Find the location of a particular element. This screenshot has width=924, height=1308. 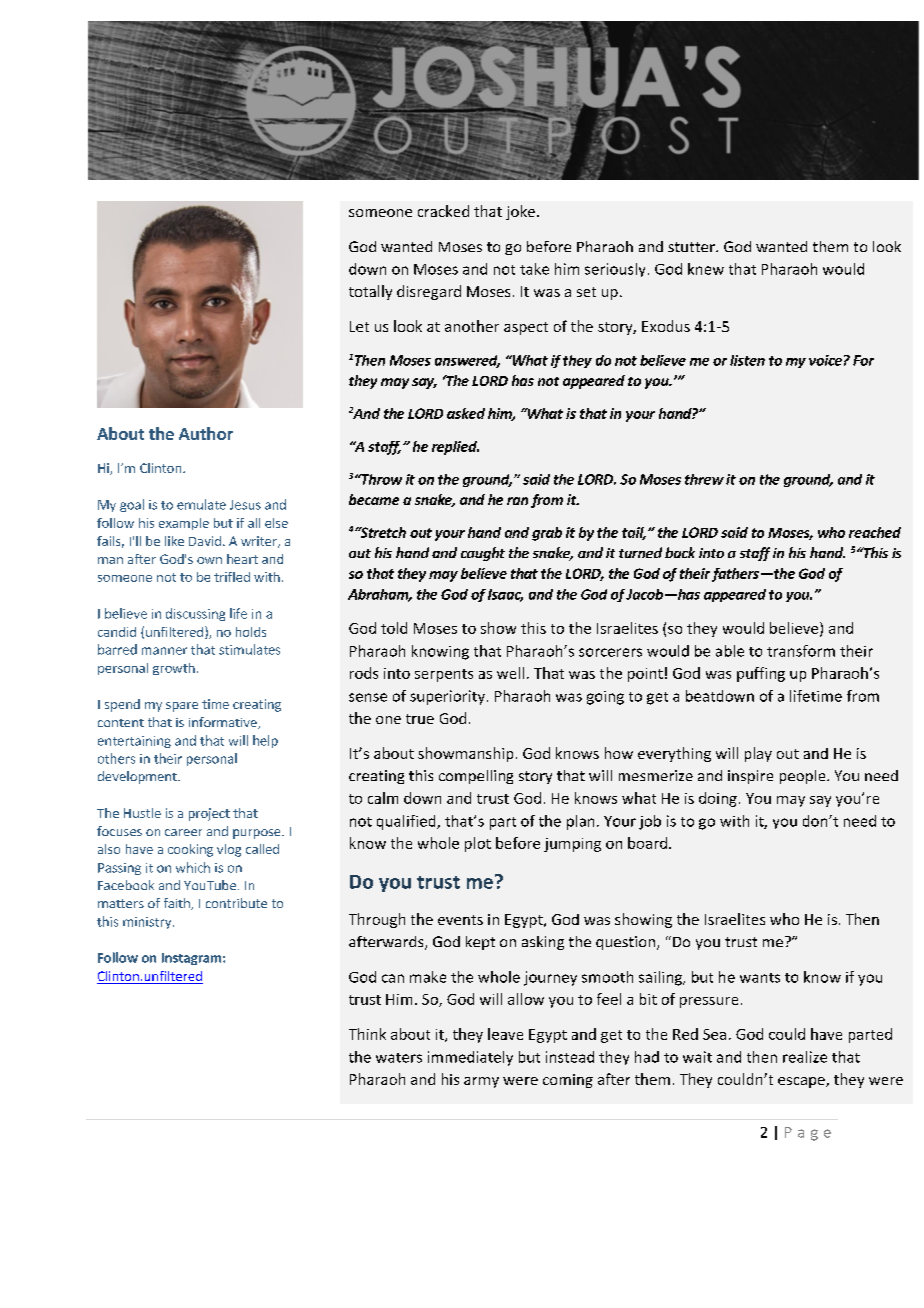

stutter is located at coordinates (692, 247).
